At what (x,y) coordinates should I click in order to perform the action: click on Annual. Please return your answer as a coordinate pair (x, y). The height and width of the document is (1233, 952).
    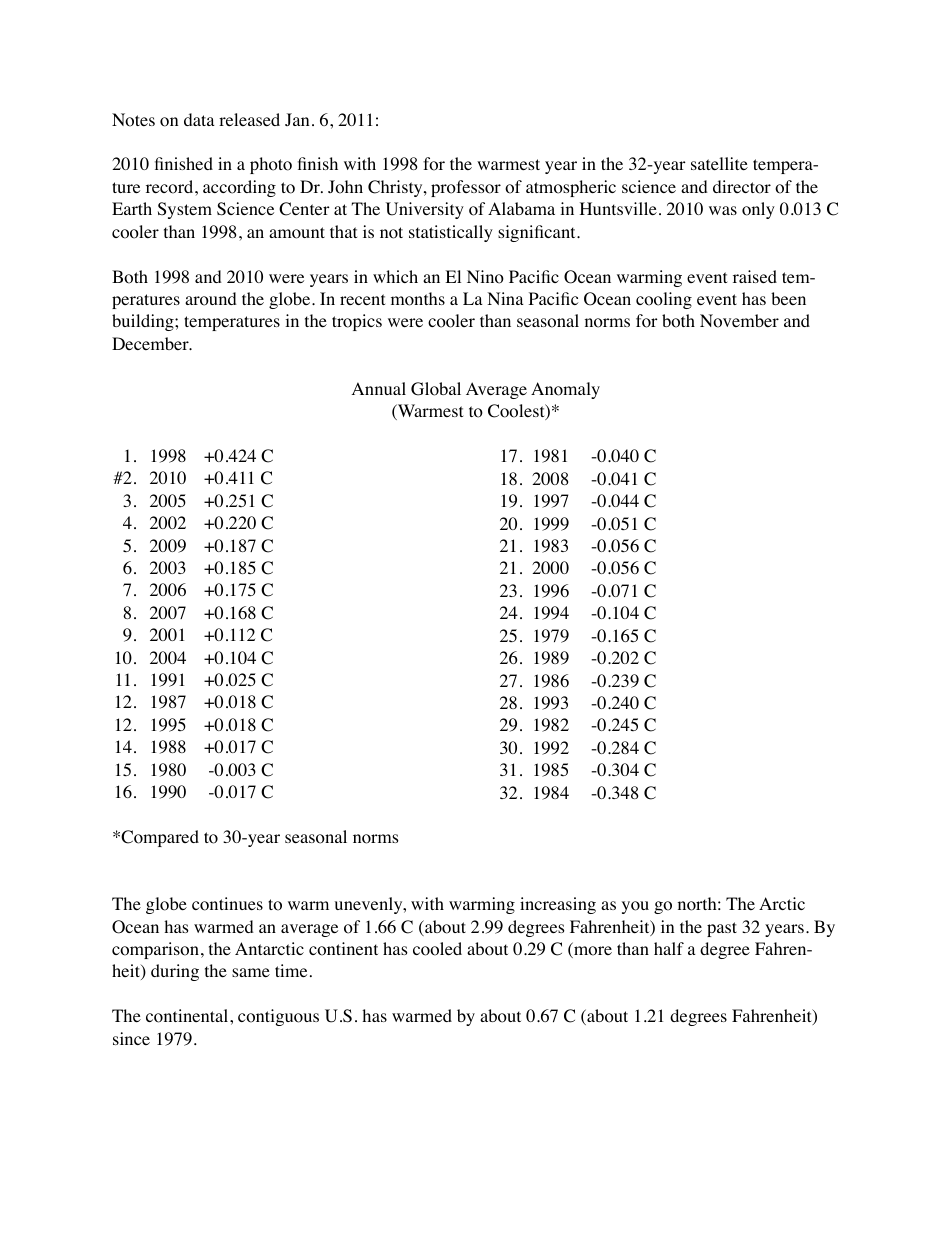
    Looking at the image, I should click on (379, 388).
